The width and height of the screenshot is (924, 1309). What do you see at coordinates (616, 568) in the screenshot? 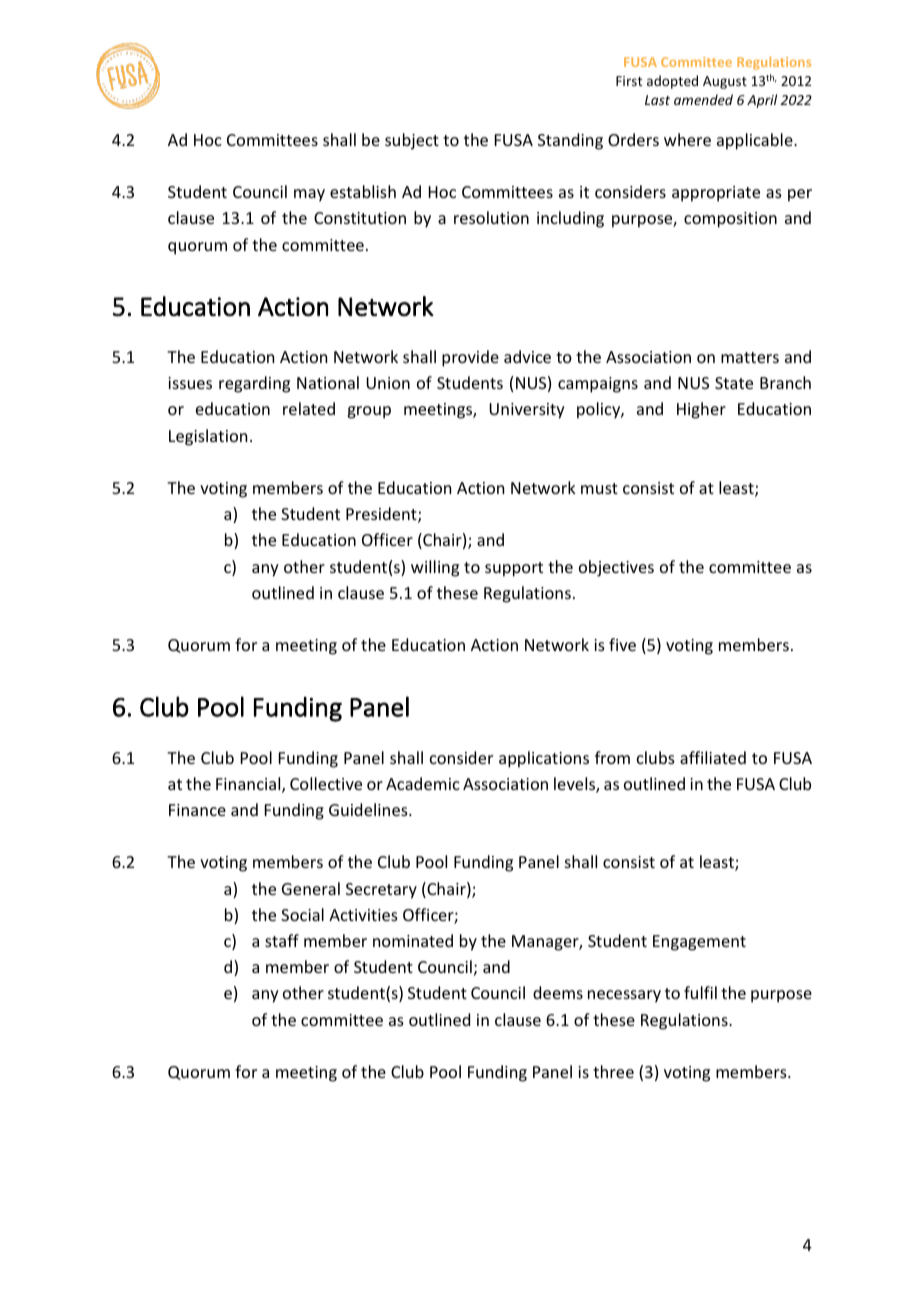
I see `objectives` at bounding box center [616, 568].
